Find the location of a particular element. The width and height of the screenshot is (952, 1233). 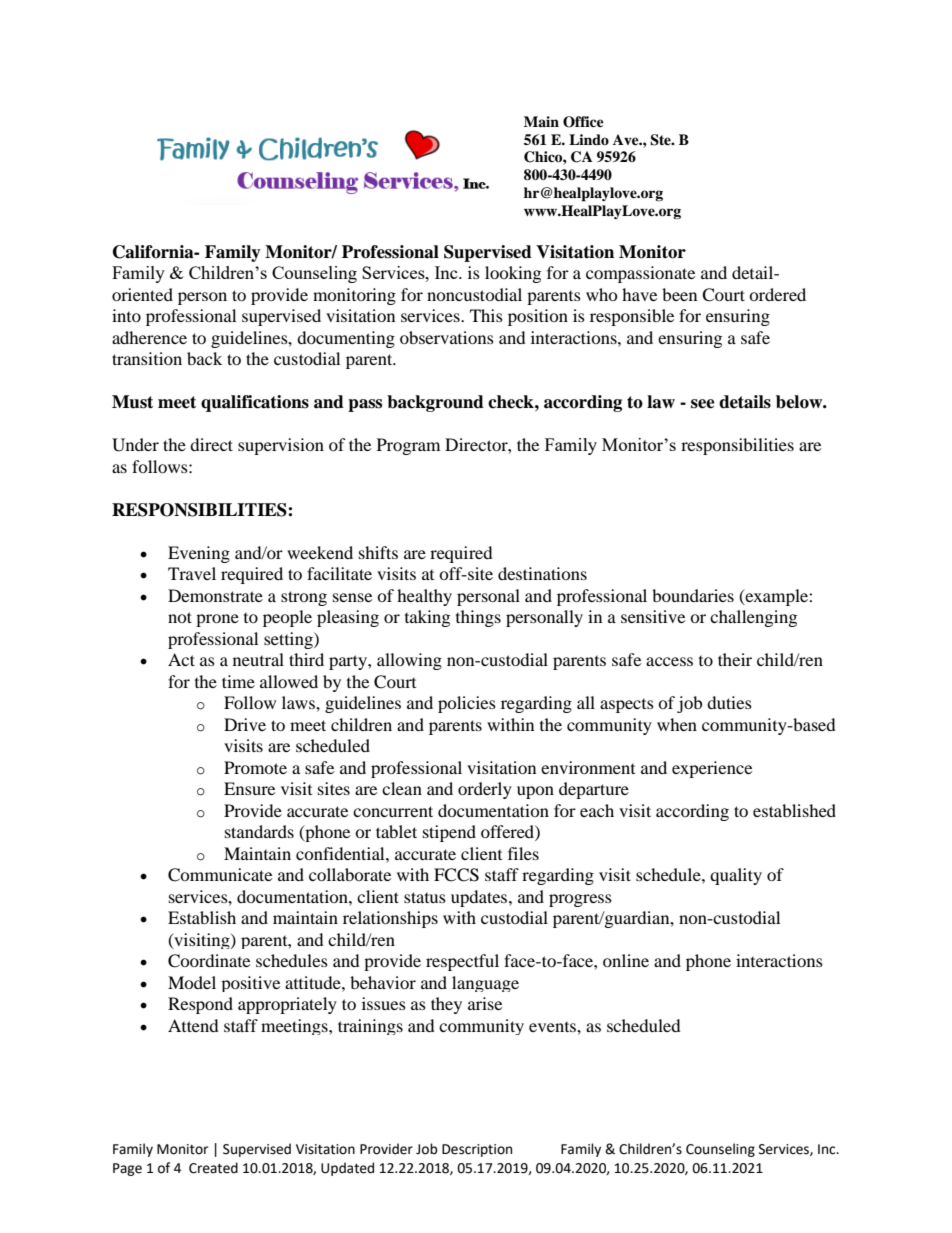

Created is located at coordinates (213, 1168).
